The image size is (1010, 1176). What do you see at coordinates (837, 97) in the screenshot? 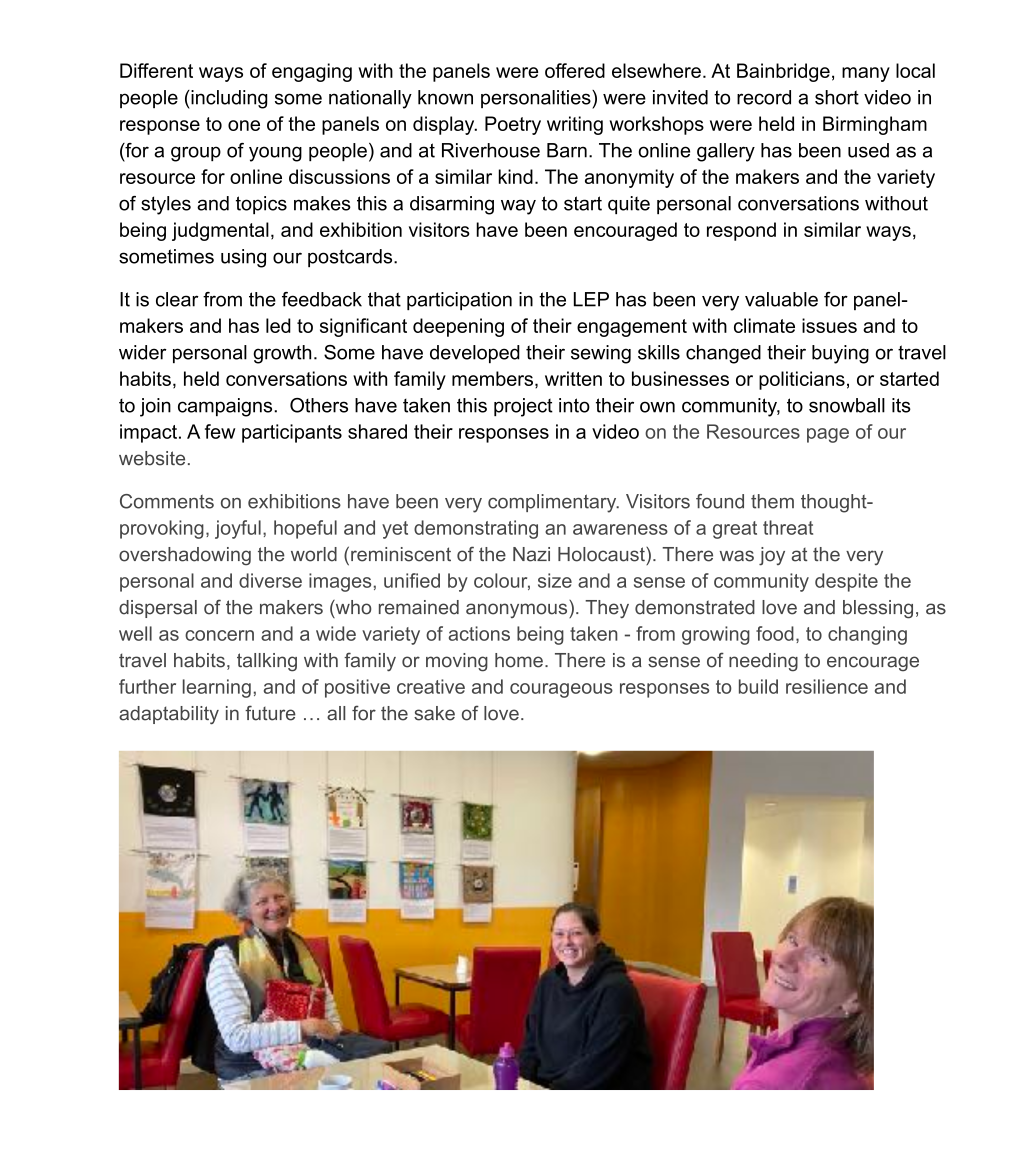
I see `short` at bounding box center [837, 97].
